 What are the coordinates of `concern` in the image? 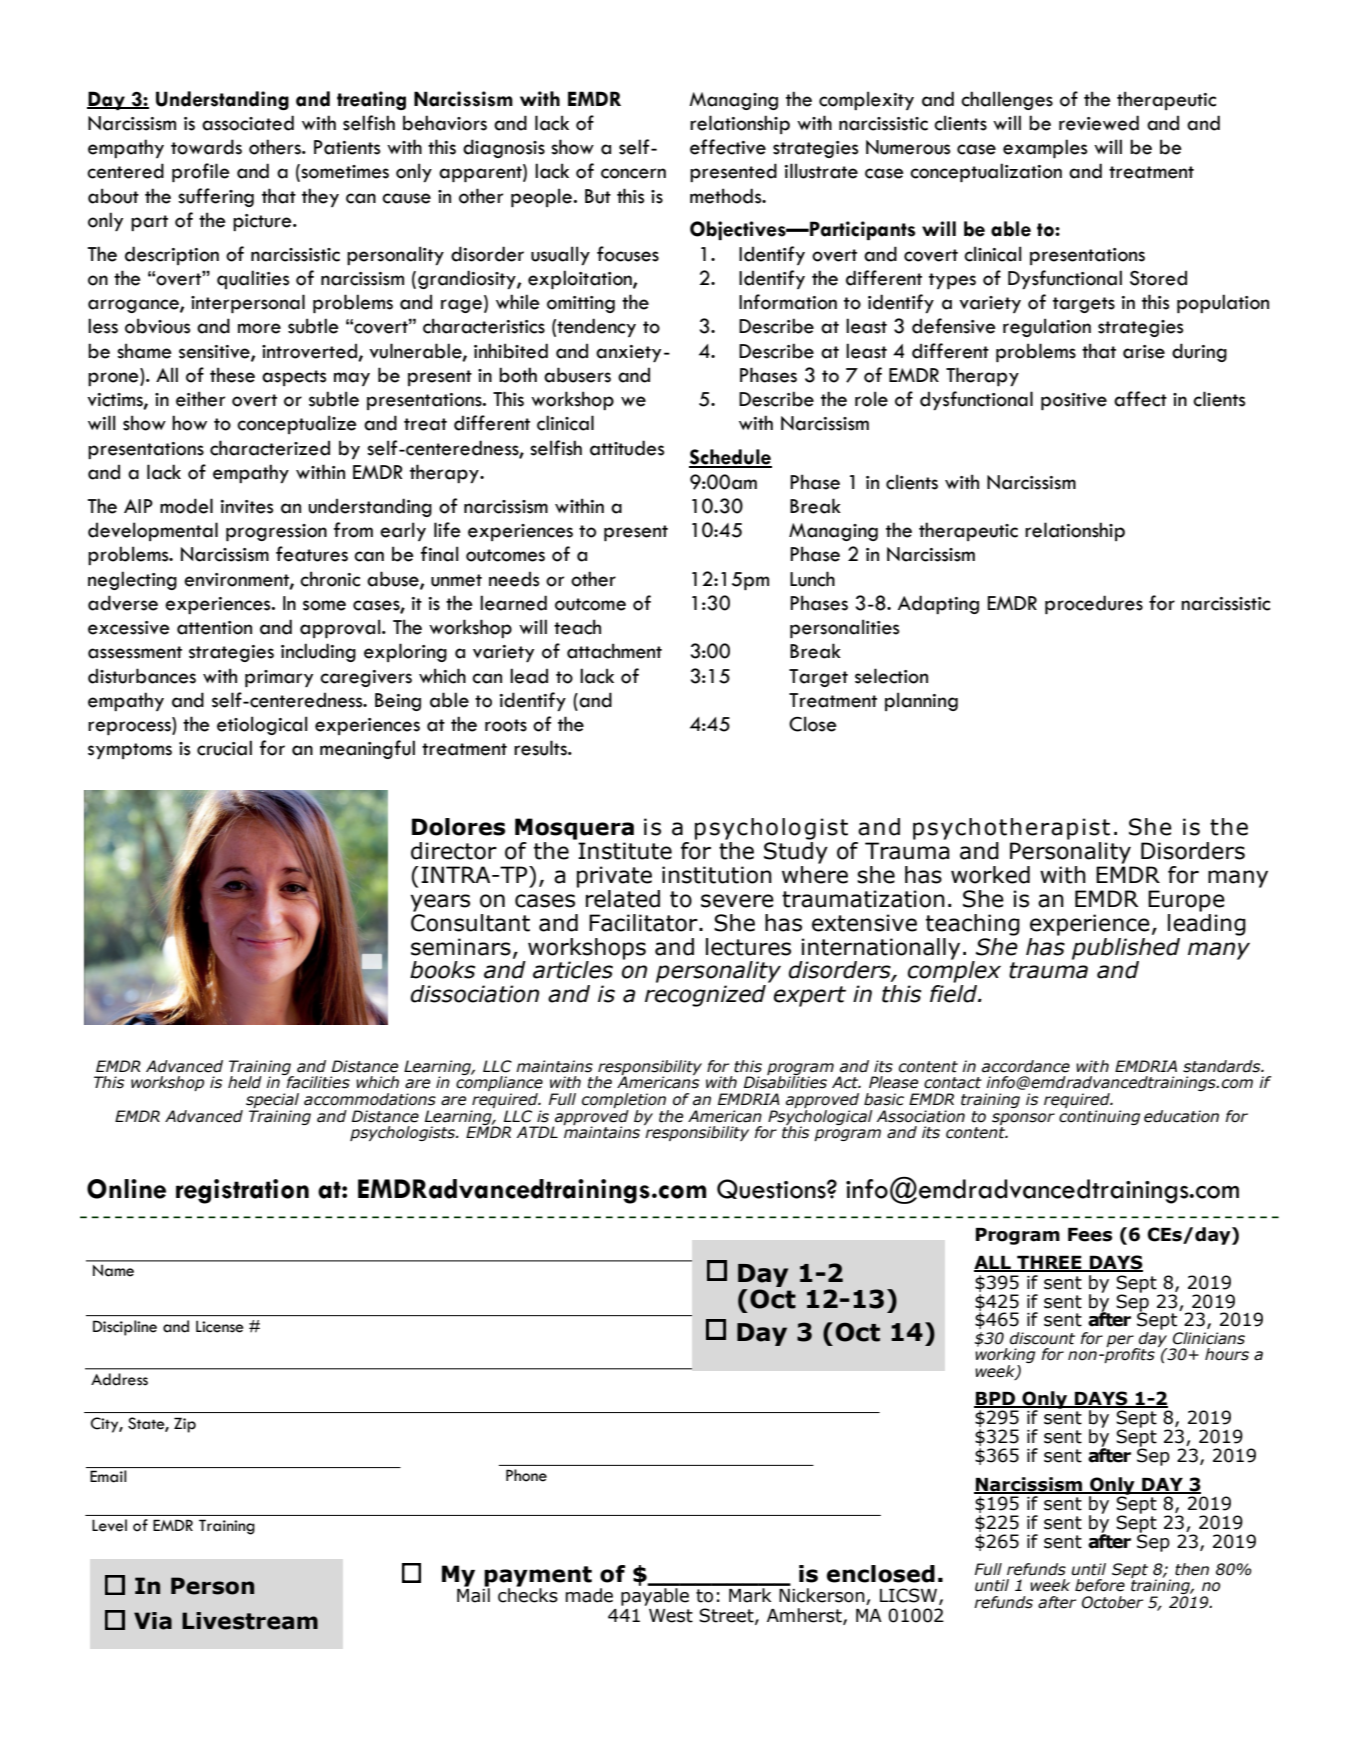 It's located at (633, 173).
